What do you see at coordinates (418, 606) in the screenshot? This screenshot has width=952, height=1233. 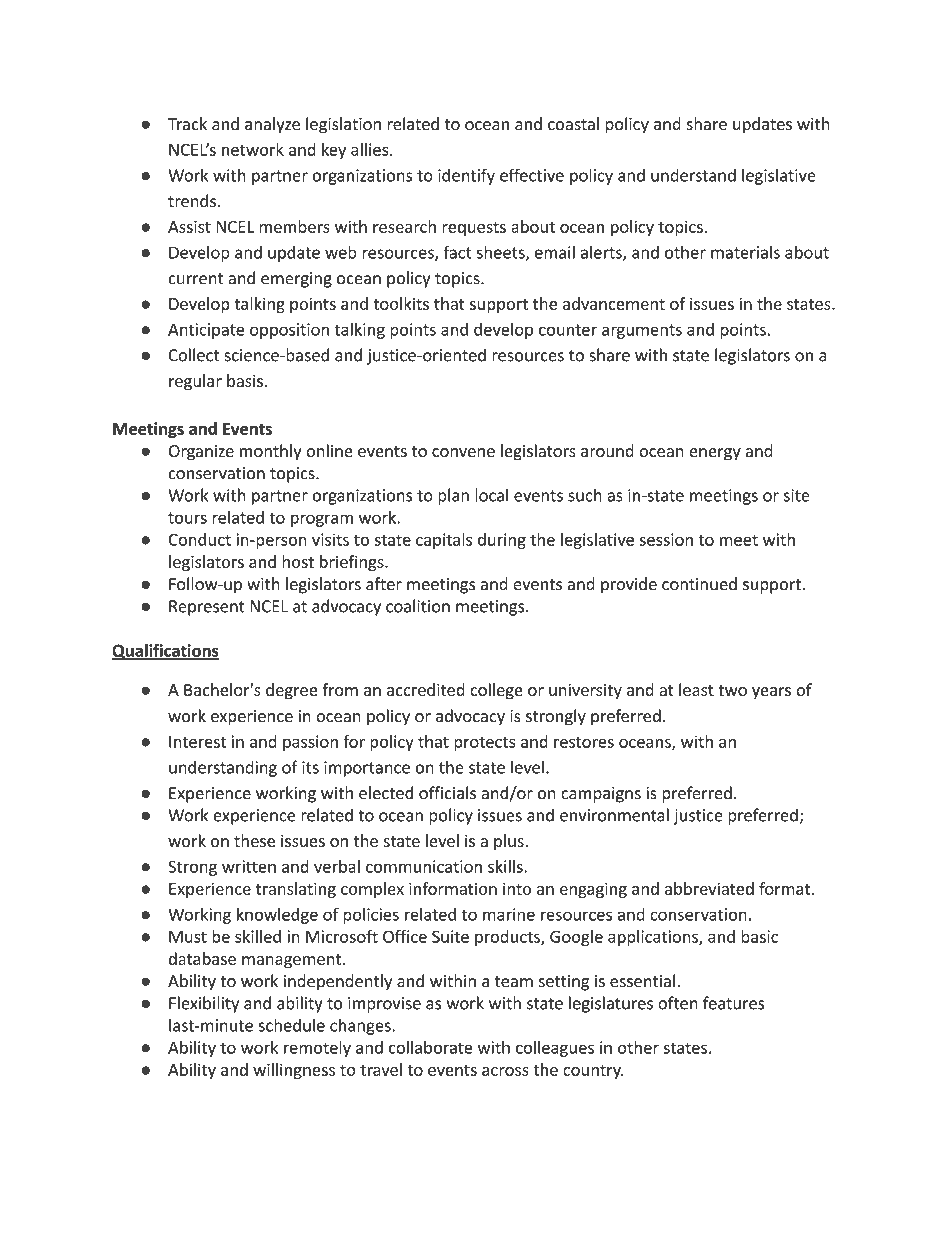 I see `coalition` at bounding box center [418, 606].
